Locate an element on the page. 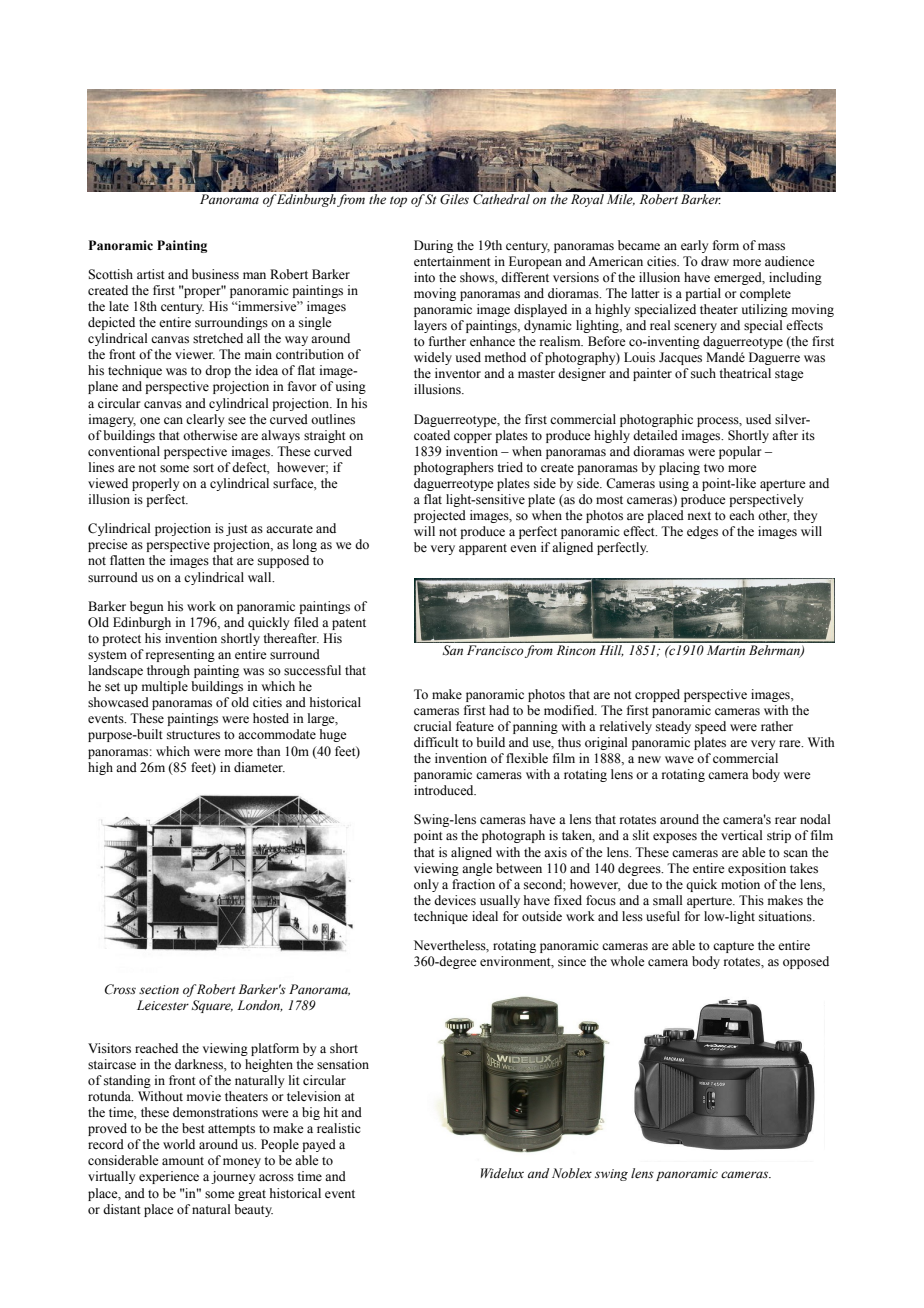 The image size is (924, 1308). payed is located at coordinates (319, 1145).
